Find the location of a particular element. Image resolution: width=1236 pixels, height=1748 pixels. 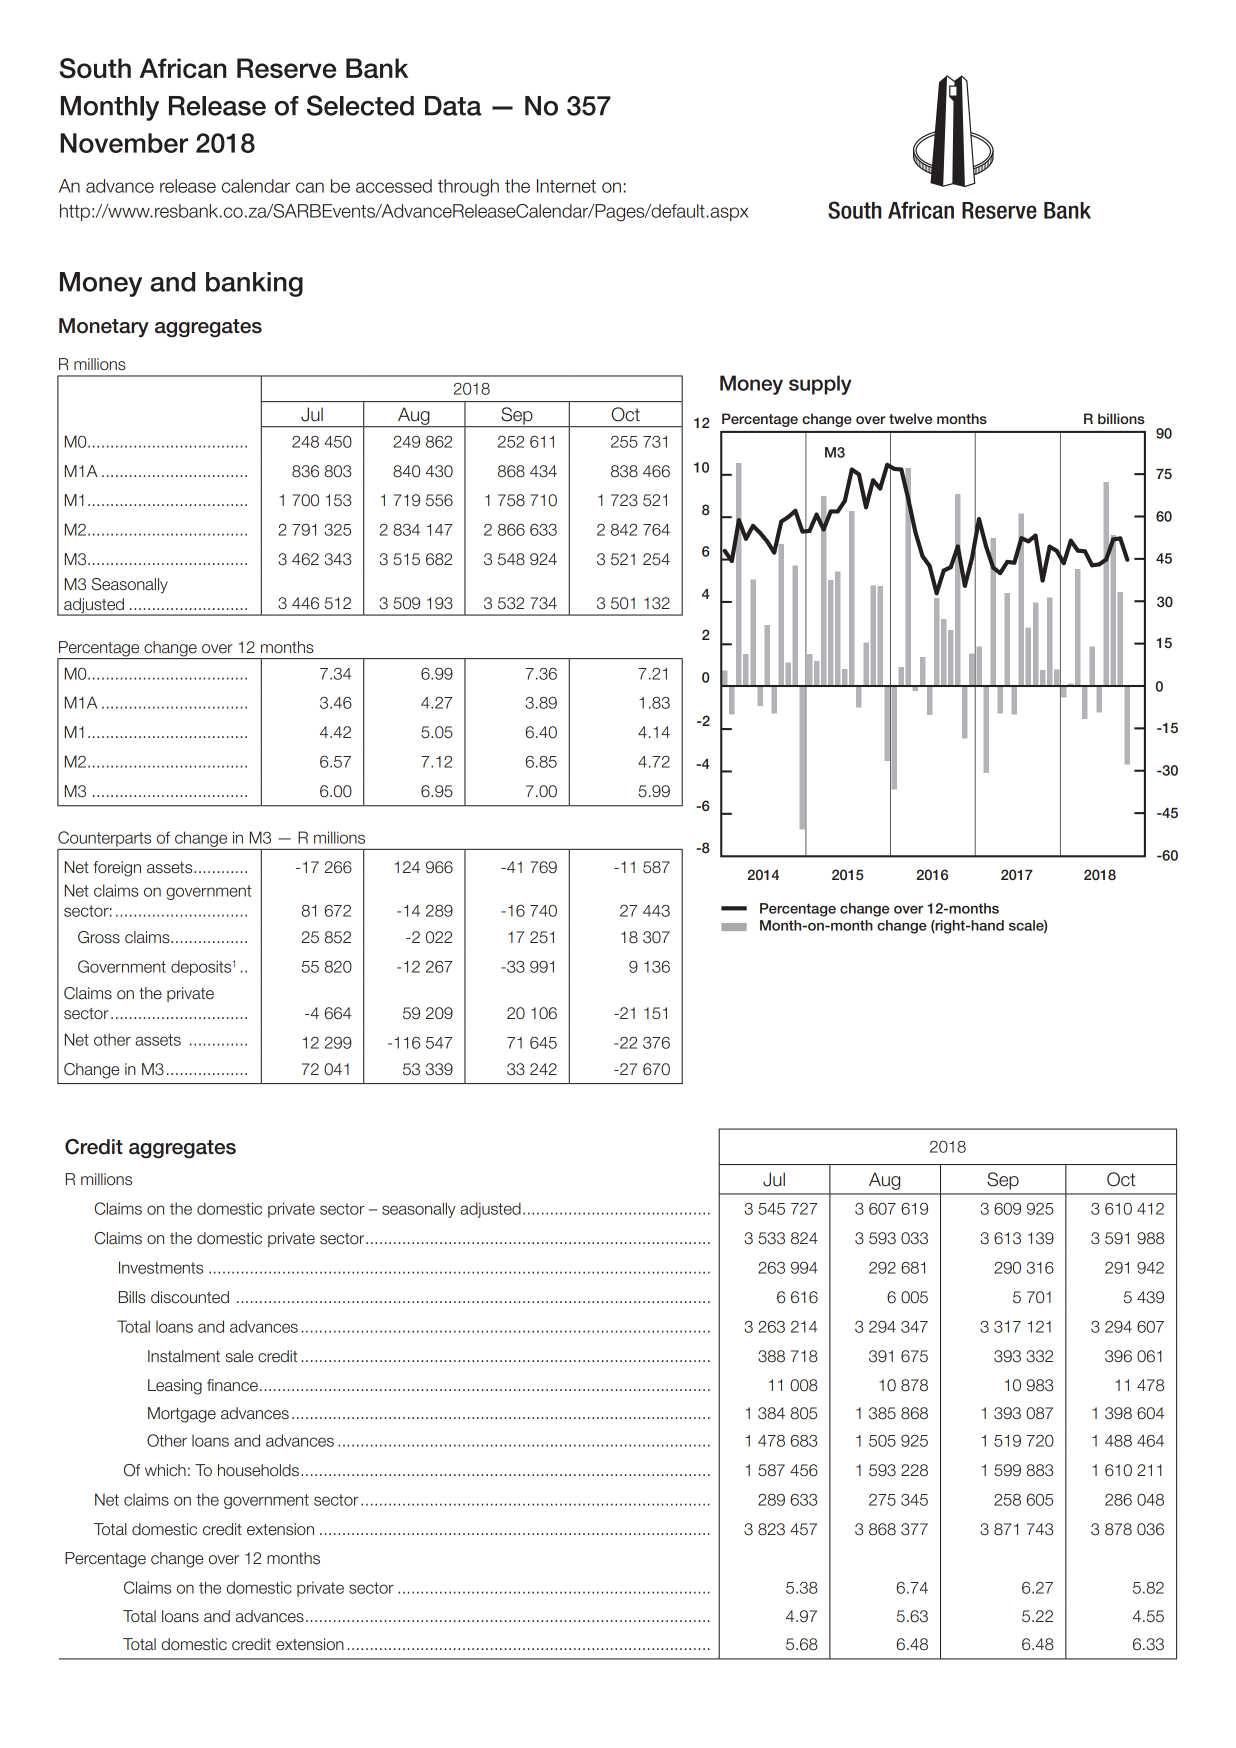

November is located at coordinates (124, 143).
